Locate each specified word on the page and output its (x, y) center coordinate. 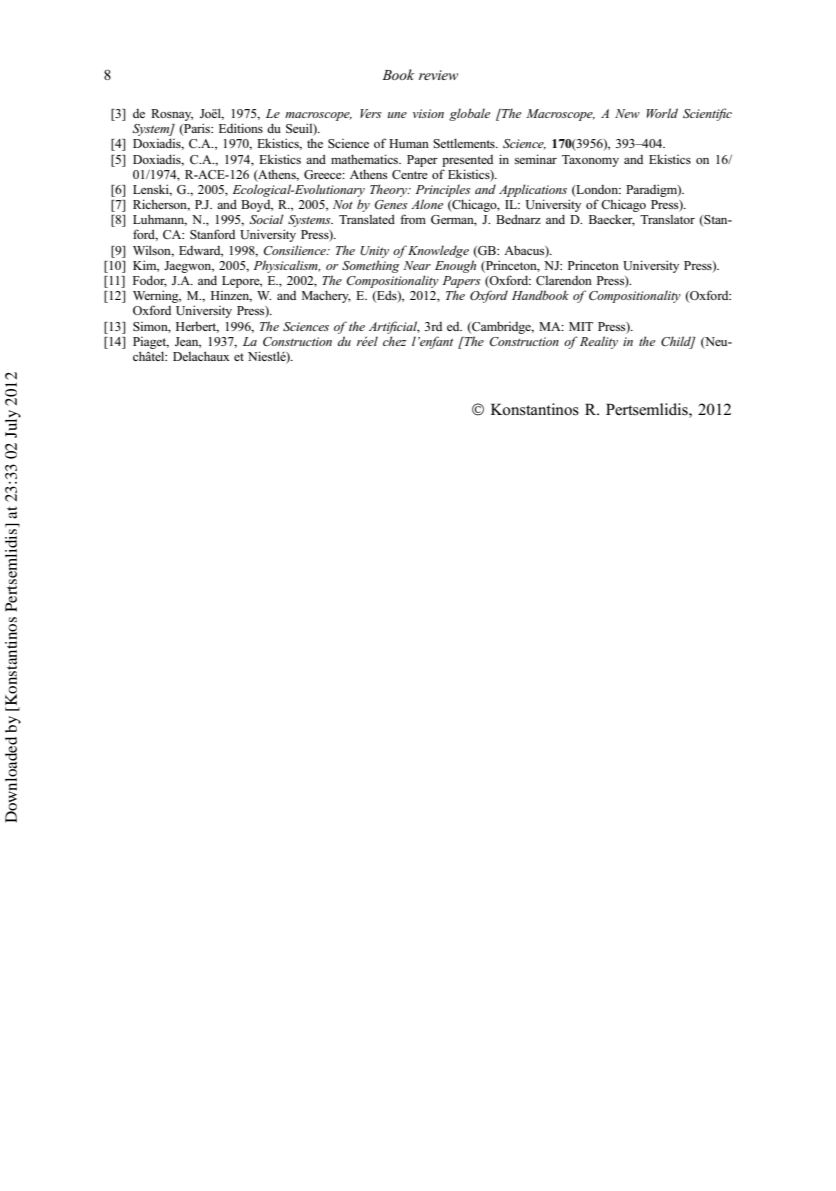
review (438, 75)
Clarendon (564, 280)
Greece (324, 175)
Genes (391, 204)
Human (409, 143)
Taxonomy (590, 161)
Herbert (197, 327)
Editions (241, 128)
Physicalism (286, 266)
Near (417, 265)
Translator (667, 219)
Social (266, 219)
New (627, 113)
